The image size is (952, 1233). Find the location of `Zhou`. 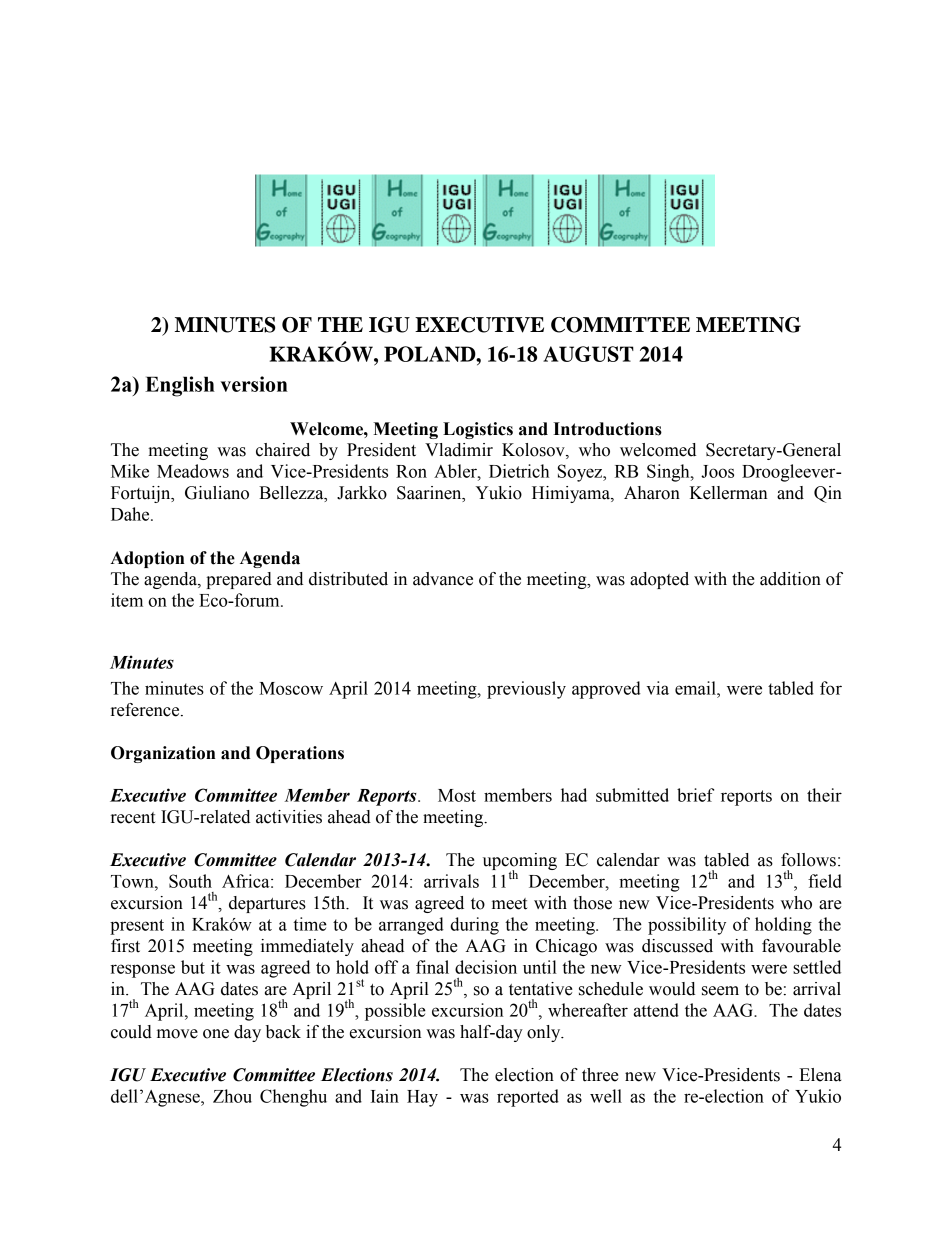

Zhou is located at coordinates (232, 1096).
